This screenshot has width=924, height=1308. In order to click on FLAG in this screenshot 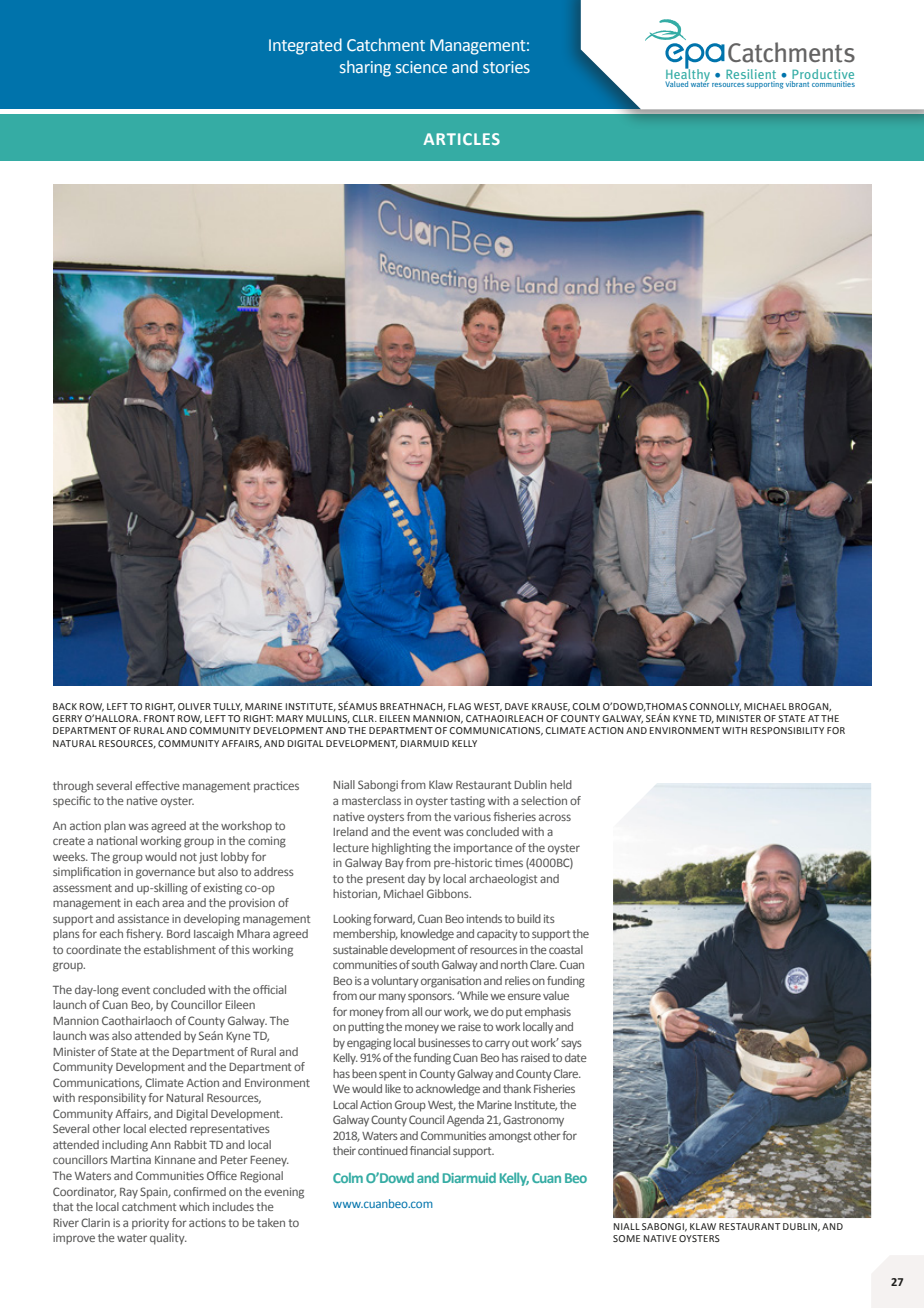, I will do `click(459, 706)`.
